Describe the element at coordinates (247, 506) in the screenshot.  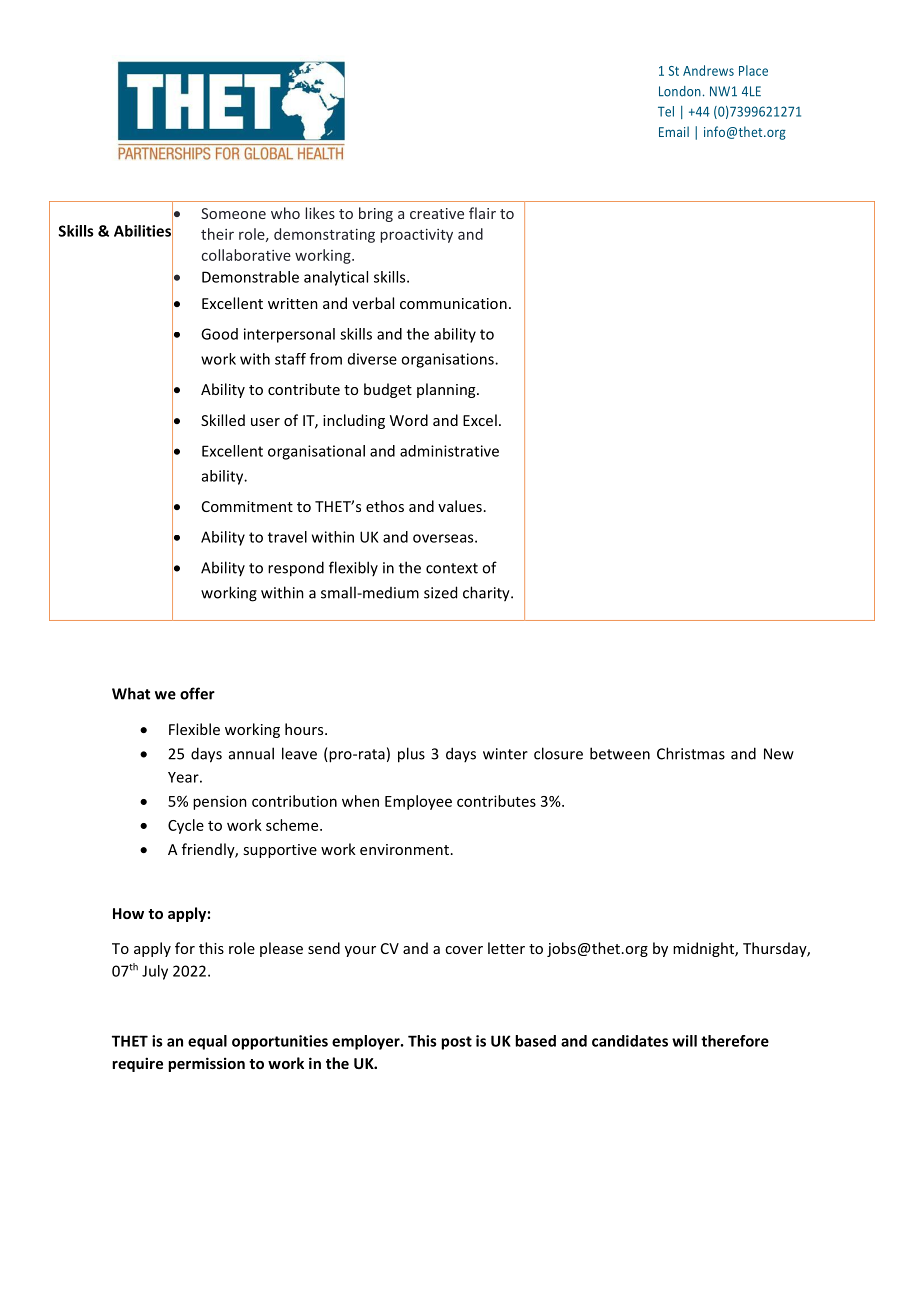
I see `Commitment` at that location.
